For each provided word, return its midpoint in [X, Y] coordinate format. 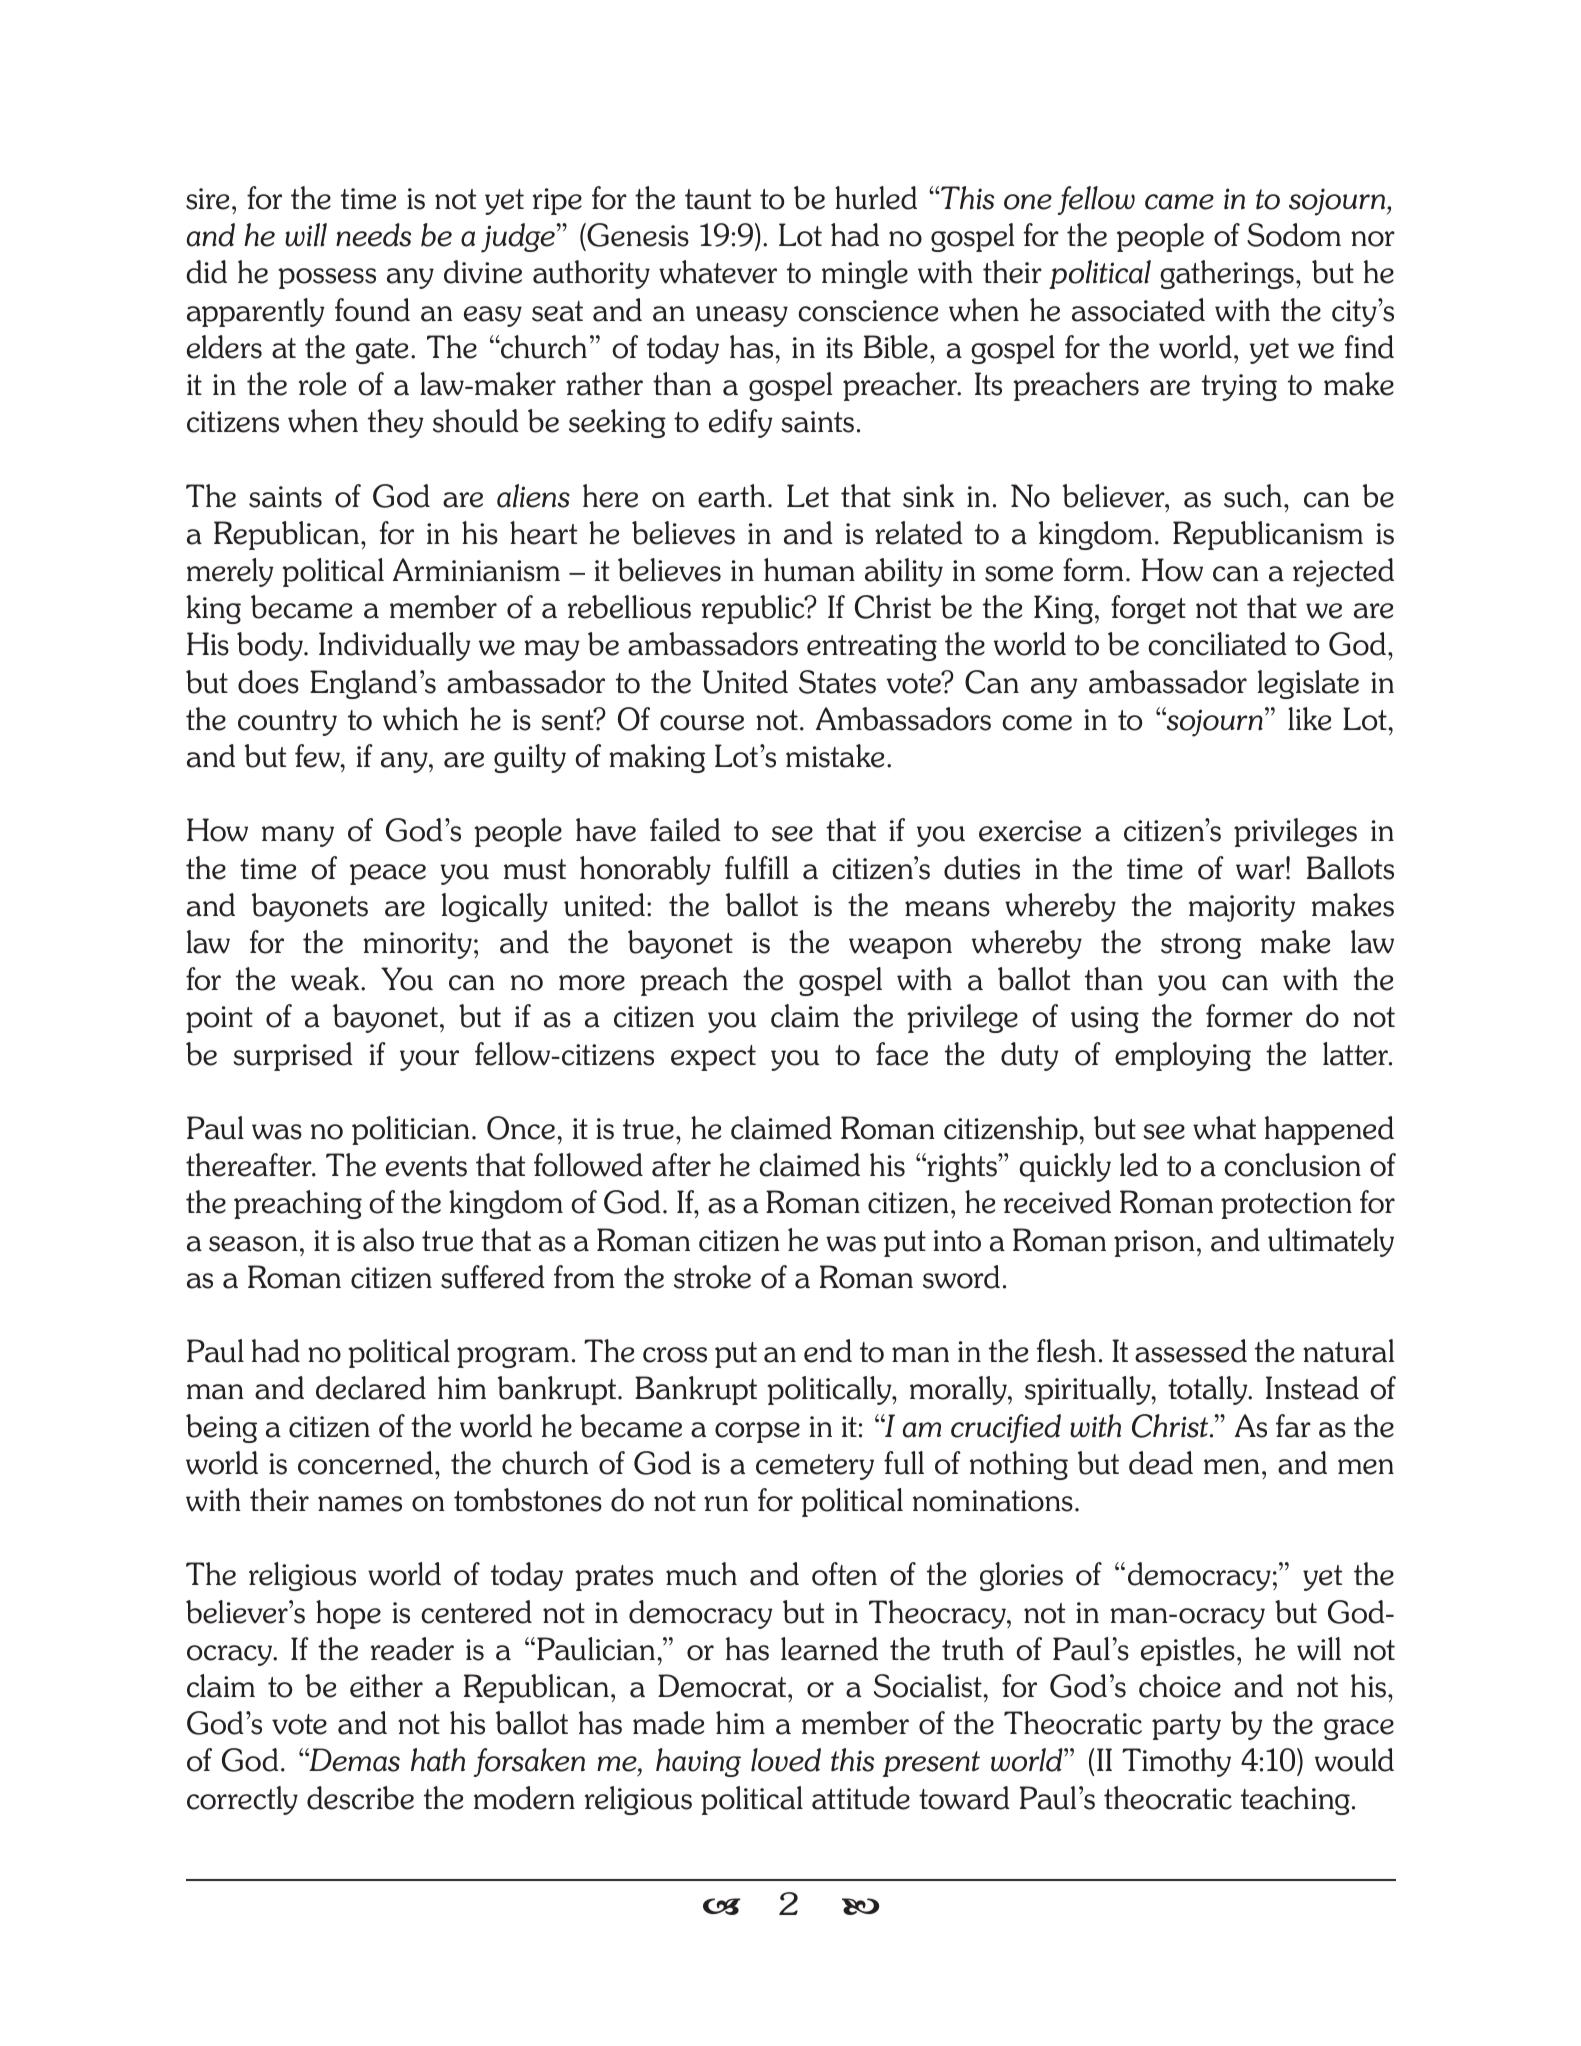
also [388, 1240]
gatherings [1227, 274]
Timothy [1176, 1762]
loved [786, 1760]
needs [373, 235]
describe [360, 1798]
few [318, 756]
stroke [712, 1277]
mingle [865, 274]
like [1309, 719]
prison [1154, 1243]
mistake [835, 756]
